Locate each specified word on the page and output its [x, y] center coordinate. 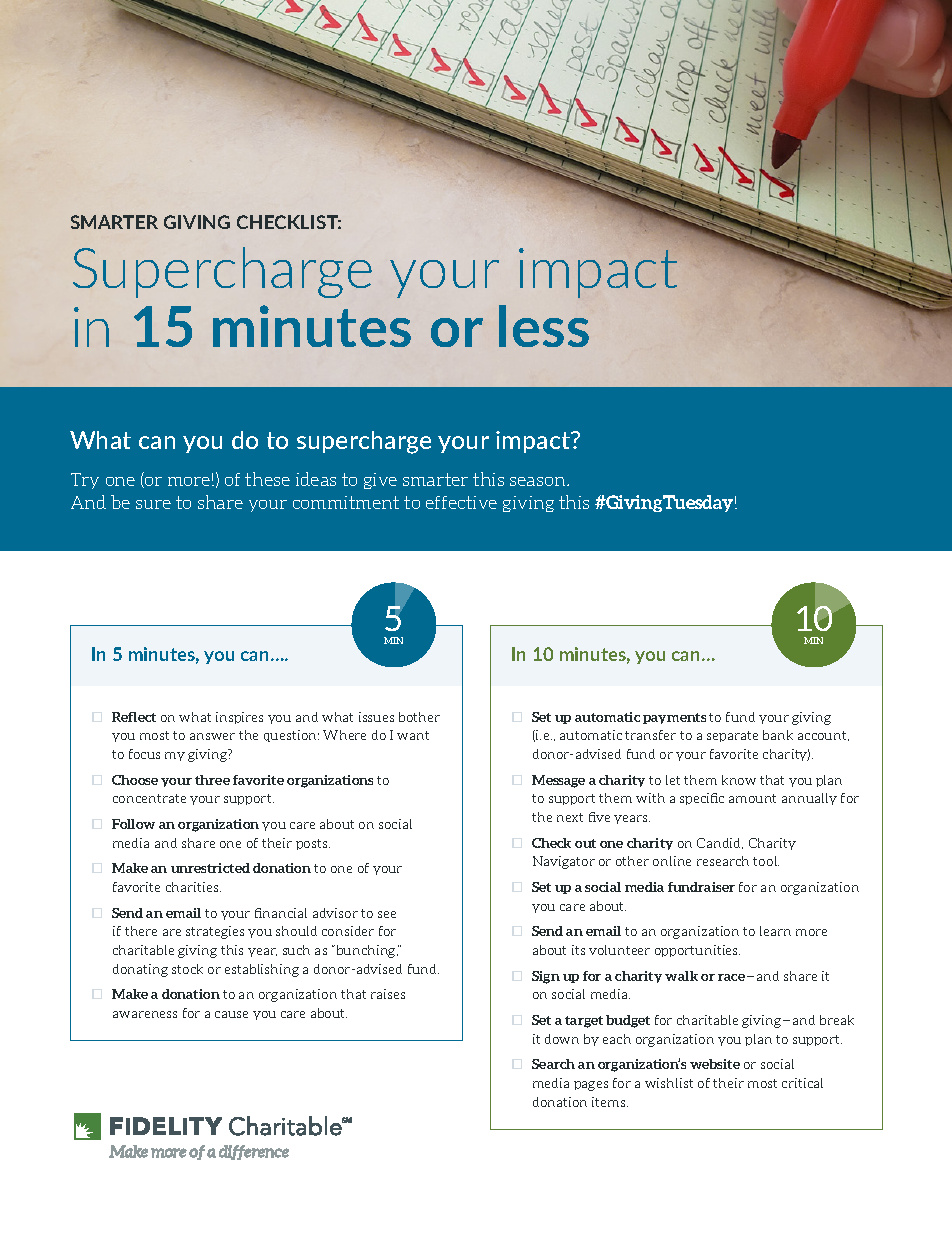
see [387, 914]
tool [766, 861]
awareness [145, 1014]
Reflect [134, 717]
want [413, 735]
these [267, 479]
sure [153, 504]
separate [732, 736]
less [544, 326]
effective [461, 502]
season [539, 481]
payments [674, 718]
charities [193, 887]
